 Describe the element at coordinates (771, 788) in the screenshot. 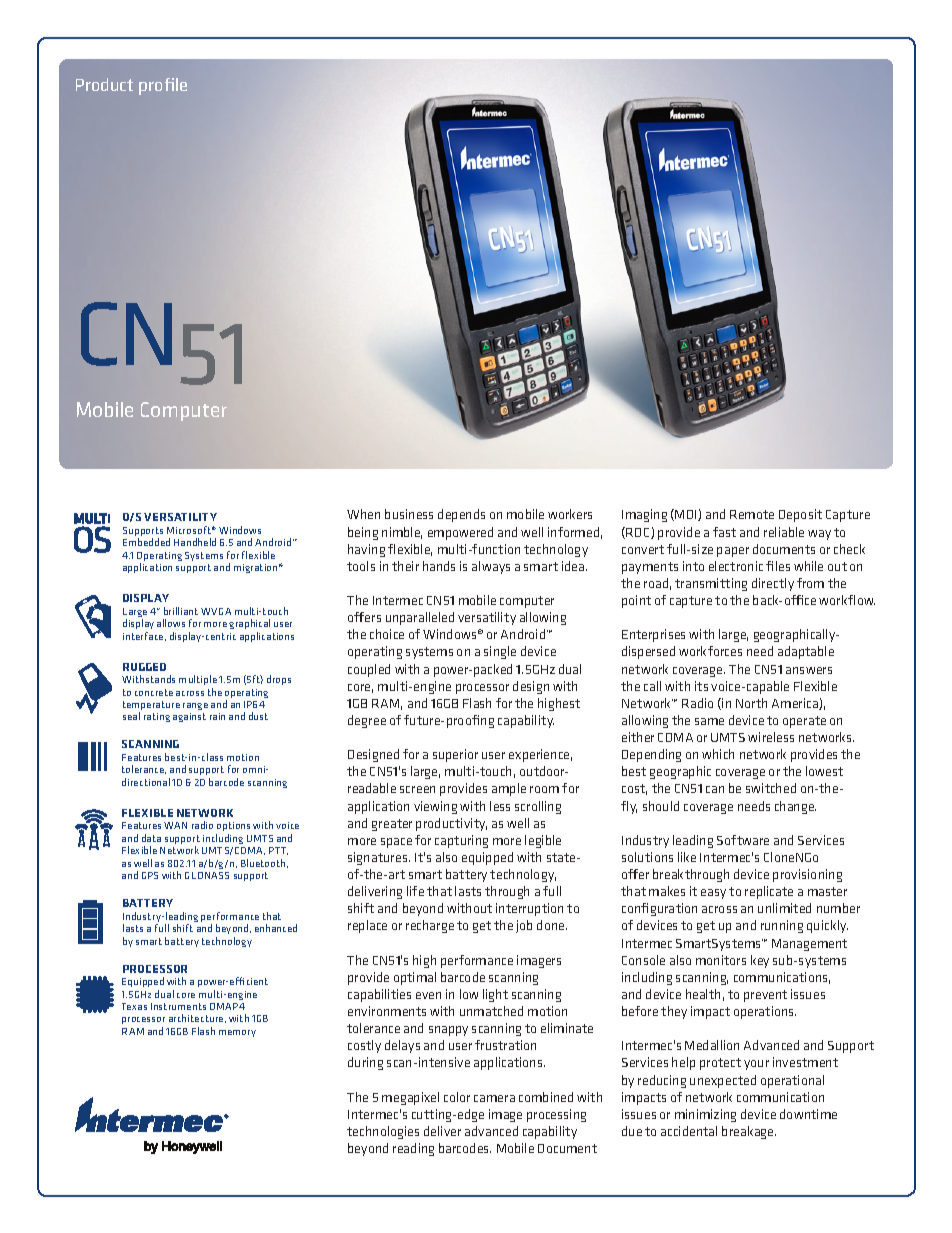

I see `switched` at that location.
